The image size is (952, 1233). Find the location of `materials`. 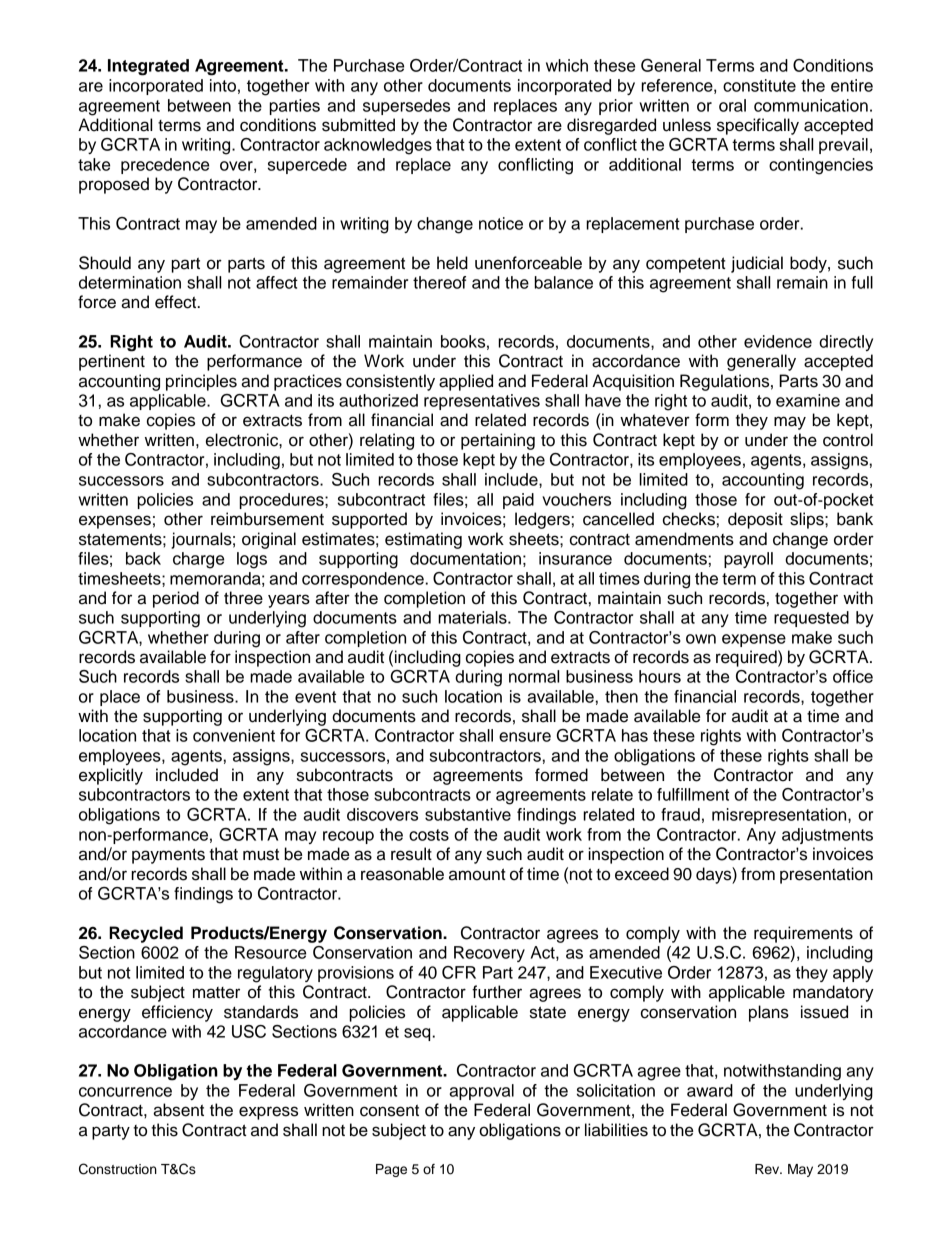

materials is located at coordinates (473, 617).
